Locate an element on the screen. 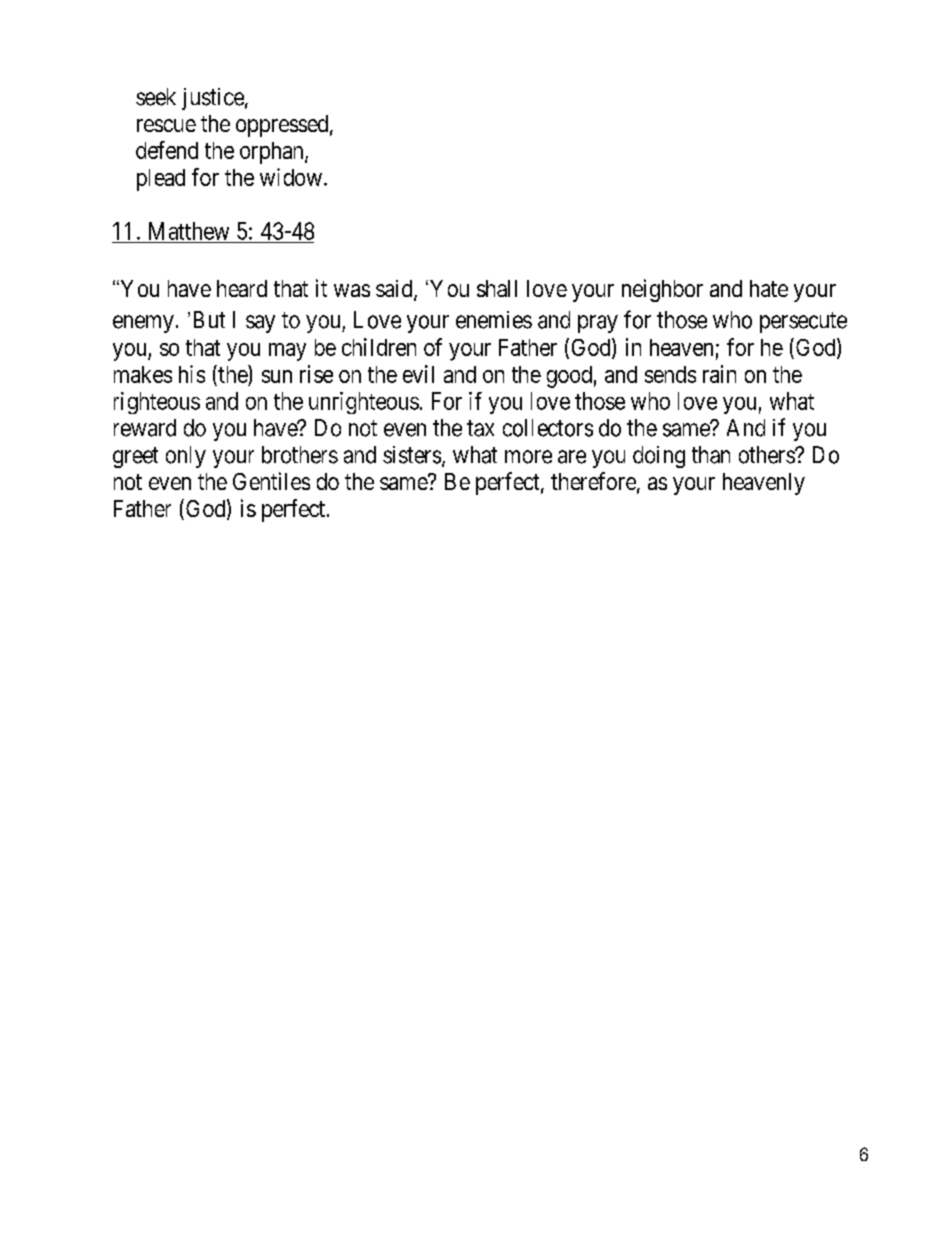  only is located at coordinates (186, 457).
